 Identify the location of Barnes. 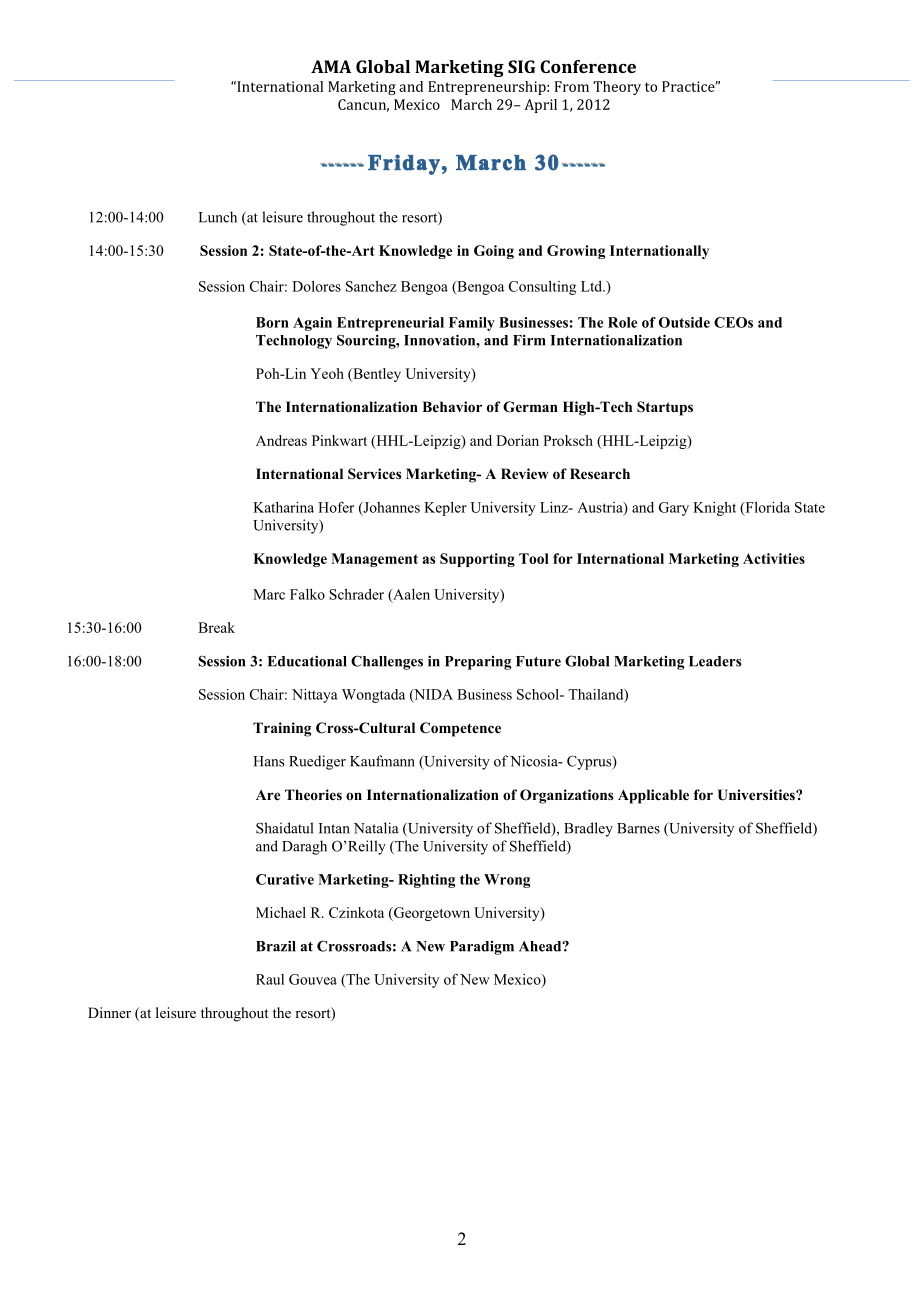
(638, 828).
